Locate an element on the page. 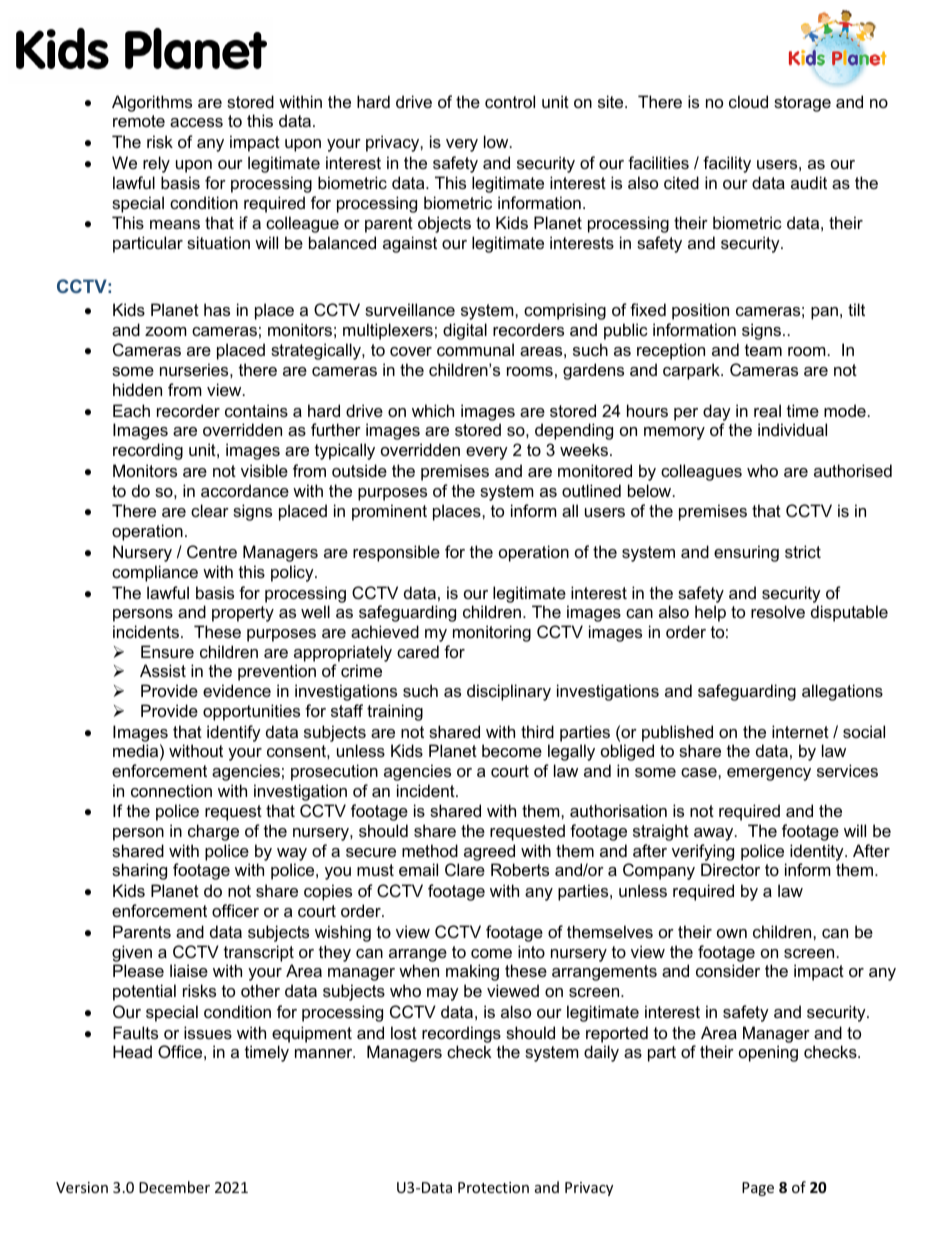  Clare is located at coordinates (465, 869).
